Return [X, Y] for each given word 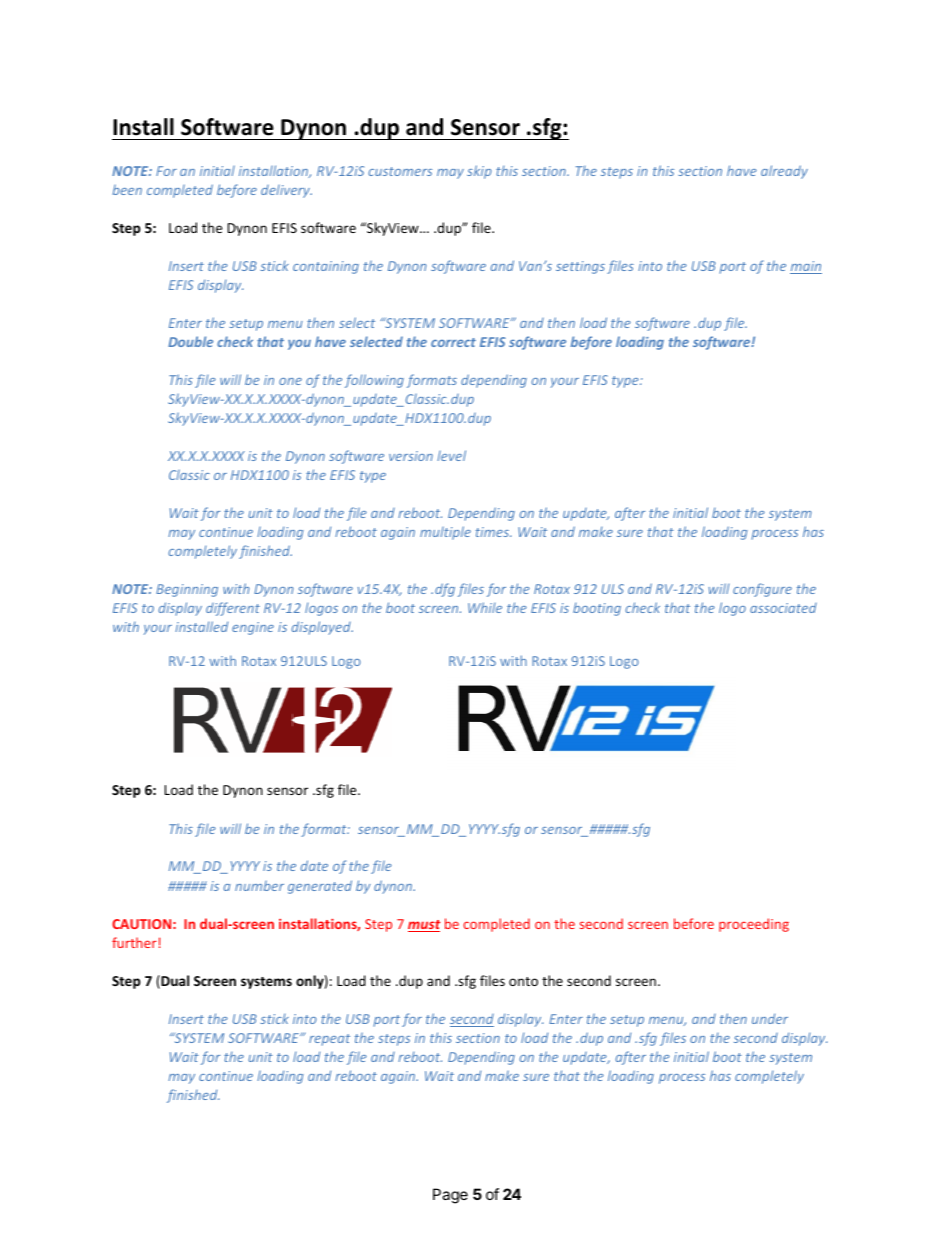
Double [190, 341]
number [259, 886]
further [134, 942]
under [770, 1018]
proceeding [754, 925]
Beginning [187, 590]
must [424, 926]
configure [762, 590]
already [784, 172]
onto [523, 981]
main [806, 267]
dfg [445, 590]
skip [479, 172]
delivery [286, 191]
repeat [329, 1040]
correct [453, 342]
